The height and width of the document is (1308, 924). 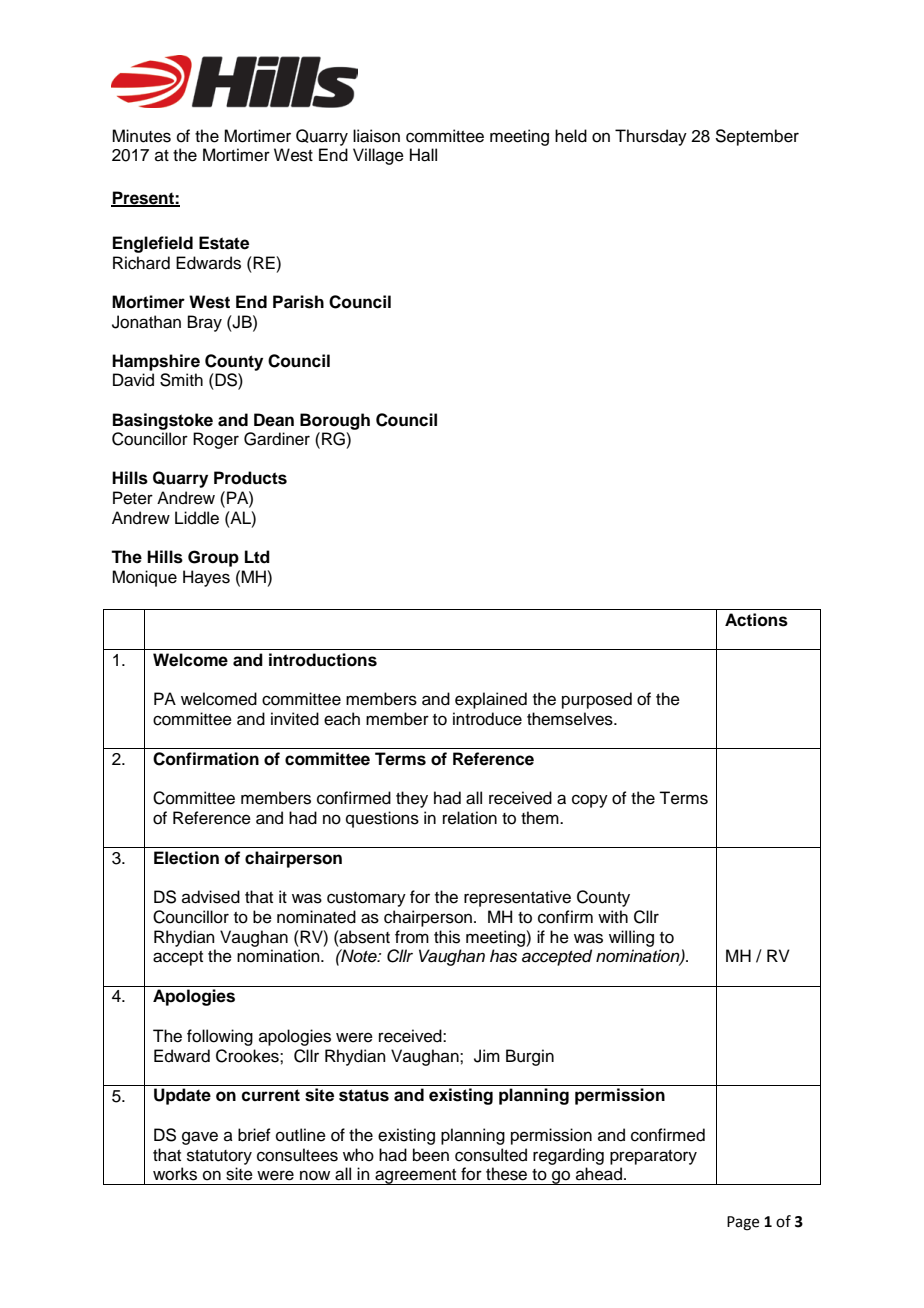 I want to click on Thursday, so click(x=651, y=137).
